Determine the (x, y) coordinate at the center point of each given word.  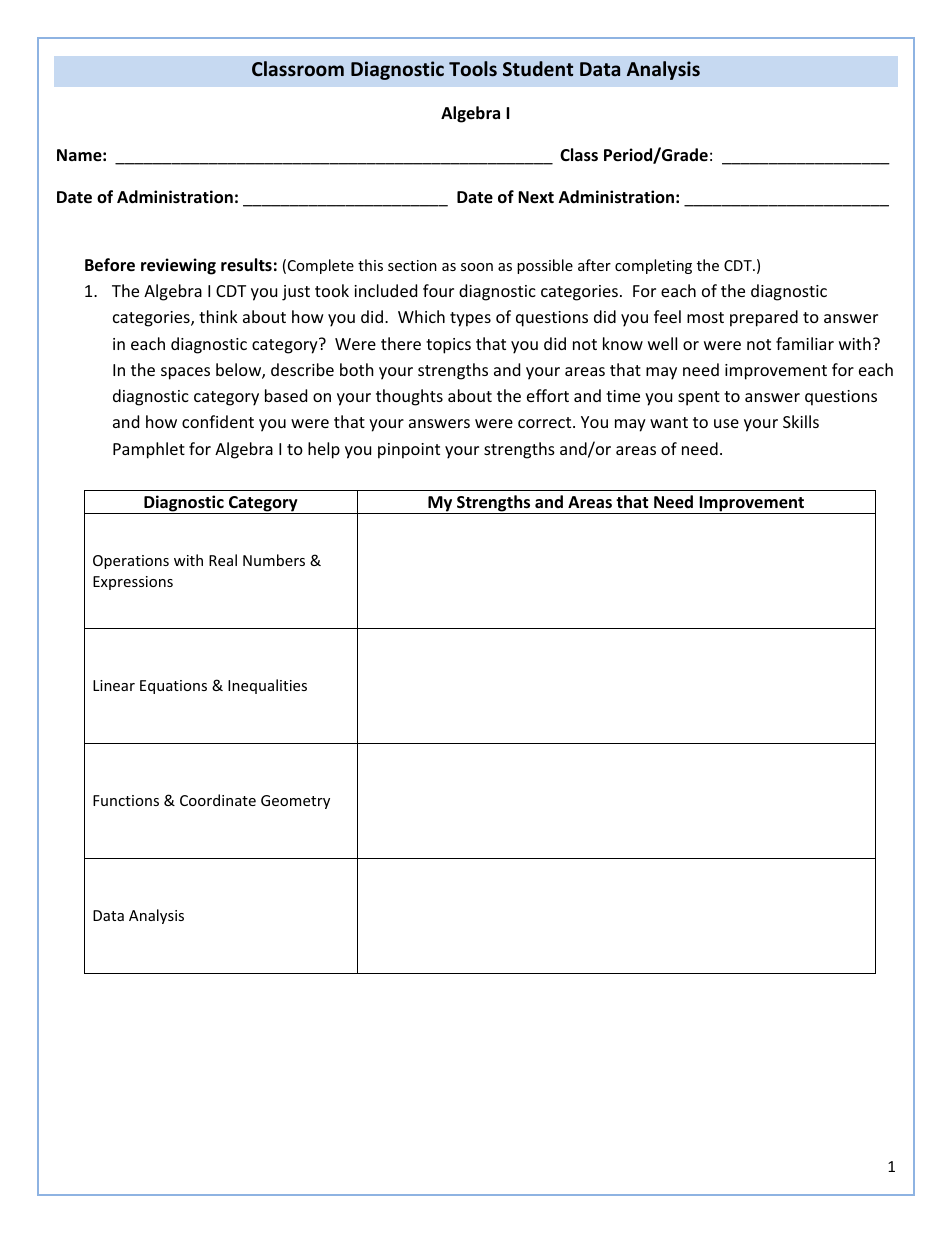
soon (477, 267)
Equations (173, 687)
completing (653, 266)
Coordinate (218, 800)
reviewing (178, 266)
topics (448, 346)
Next (536, 197)
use (726, 423)
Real (223, 560)
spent (699, 398)
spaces (185, 373)
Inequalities (267, 686)
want (669, 422)
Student (538, 69)
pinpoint (409, 451)
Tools (473, 69)
